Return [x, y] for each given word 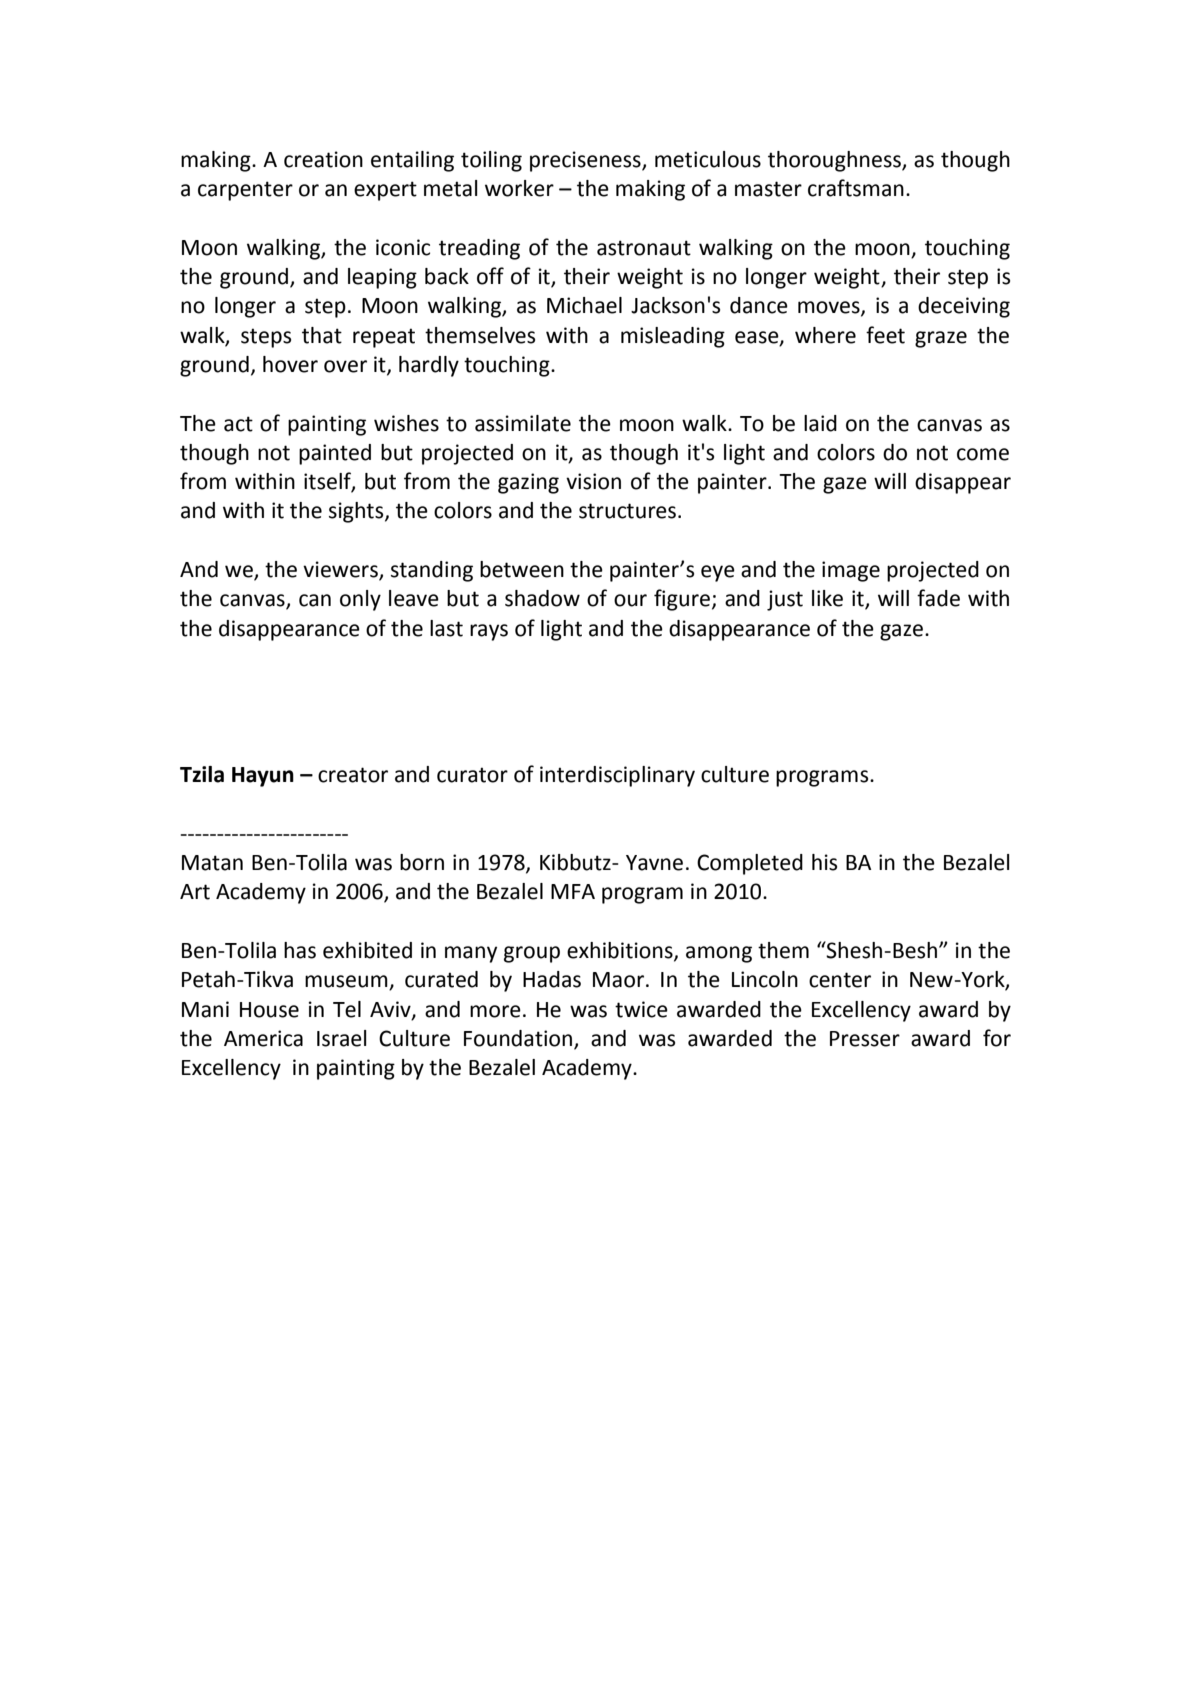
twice [641, 1009]
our [630, 600]
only [360, 600]
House [269, 1010]
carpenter [245, 191]
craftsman [856, 188]
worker [519, 188]
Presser [865, 1039]
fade [938, 598]
